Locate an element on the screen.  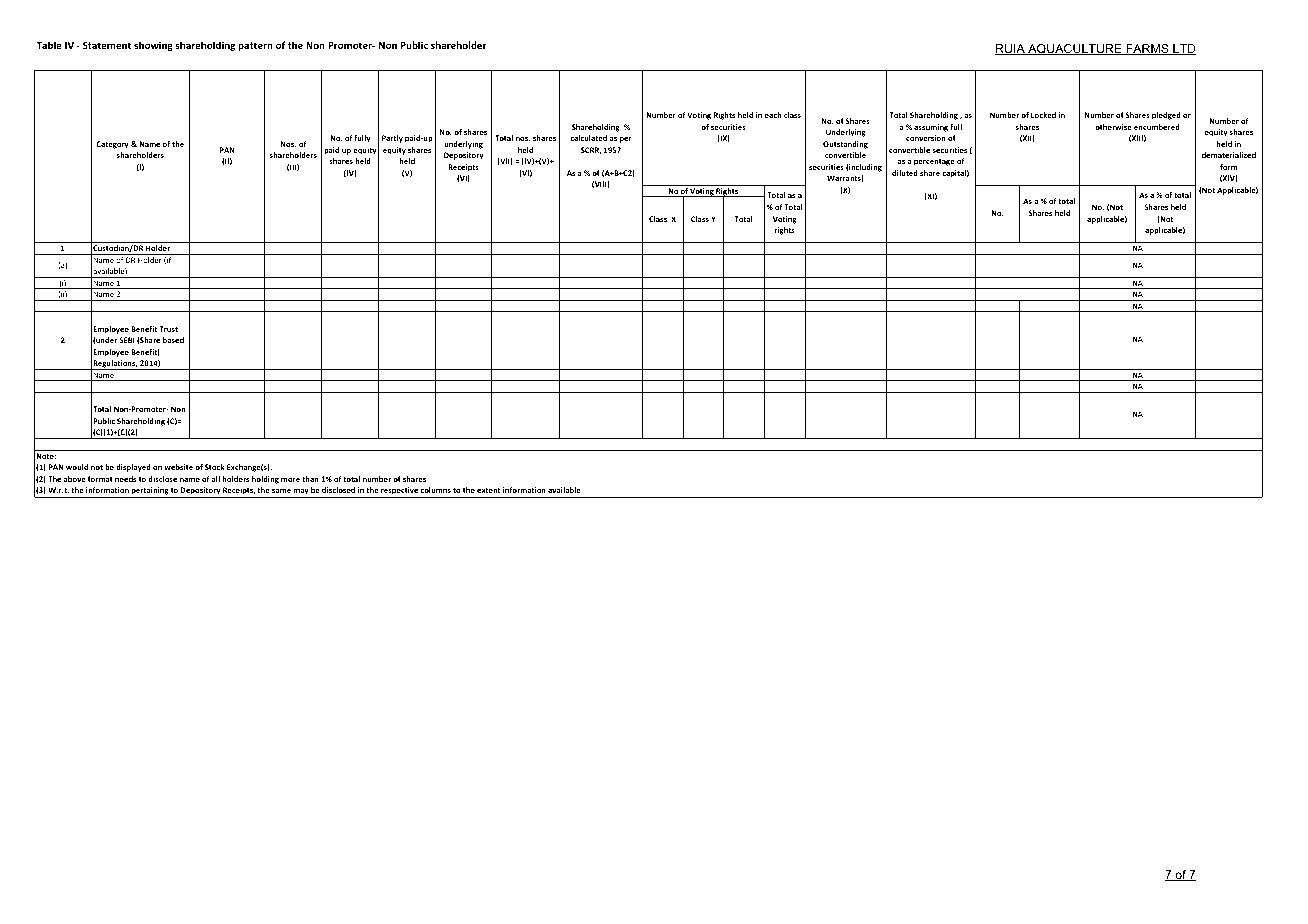
each is located at coordinates (773, 115).
